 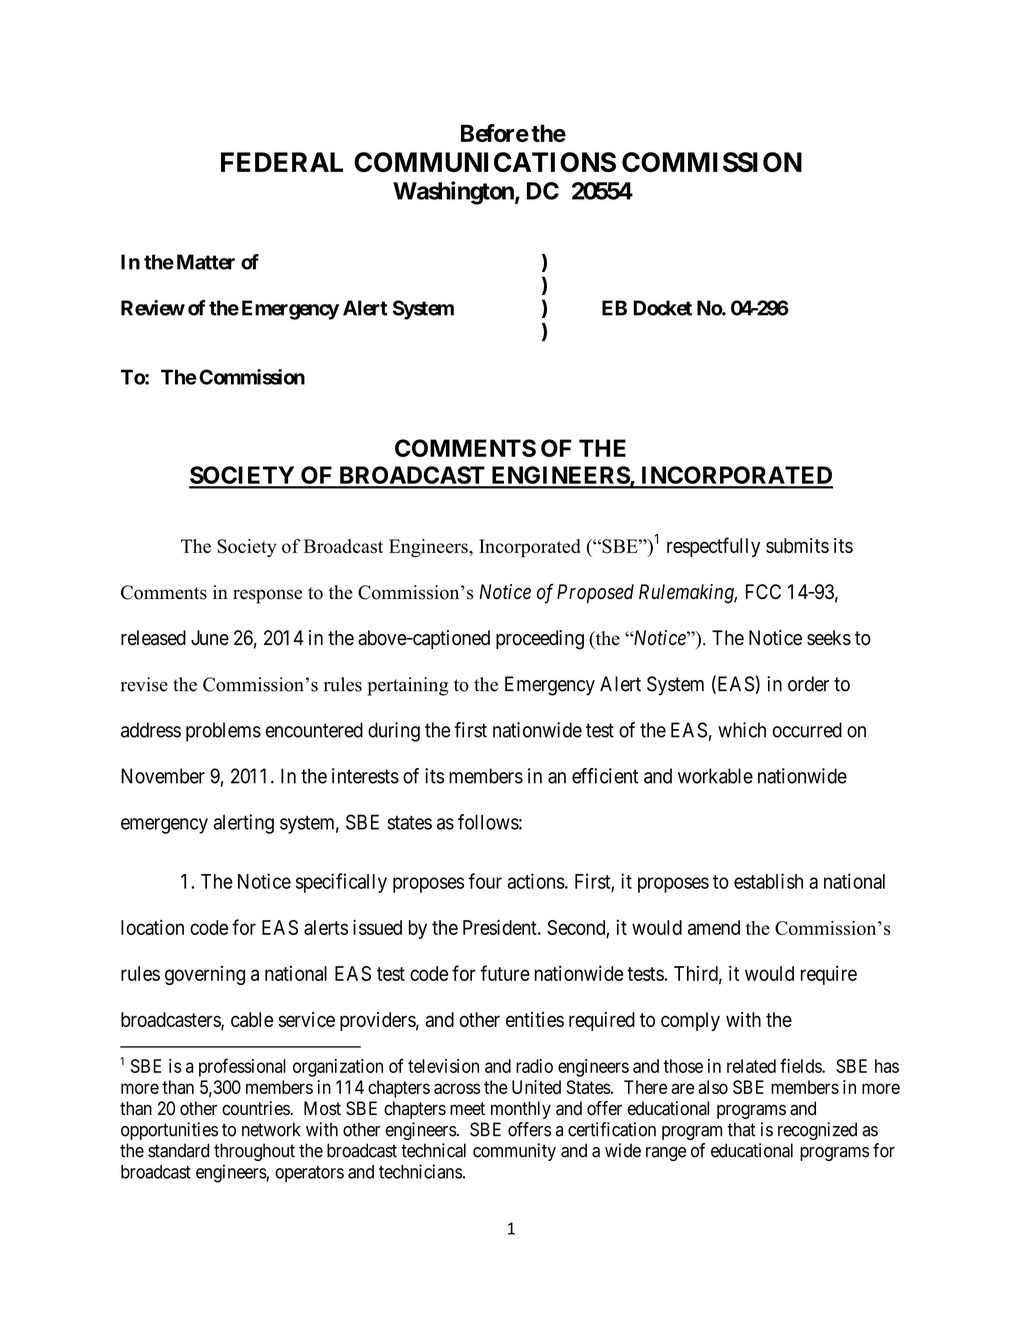 What do you see at coordinates (505, 973) in the screenshot?
I see `future` at bounding box center [505, 973].
